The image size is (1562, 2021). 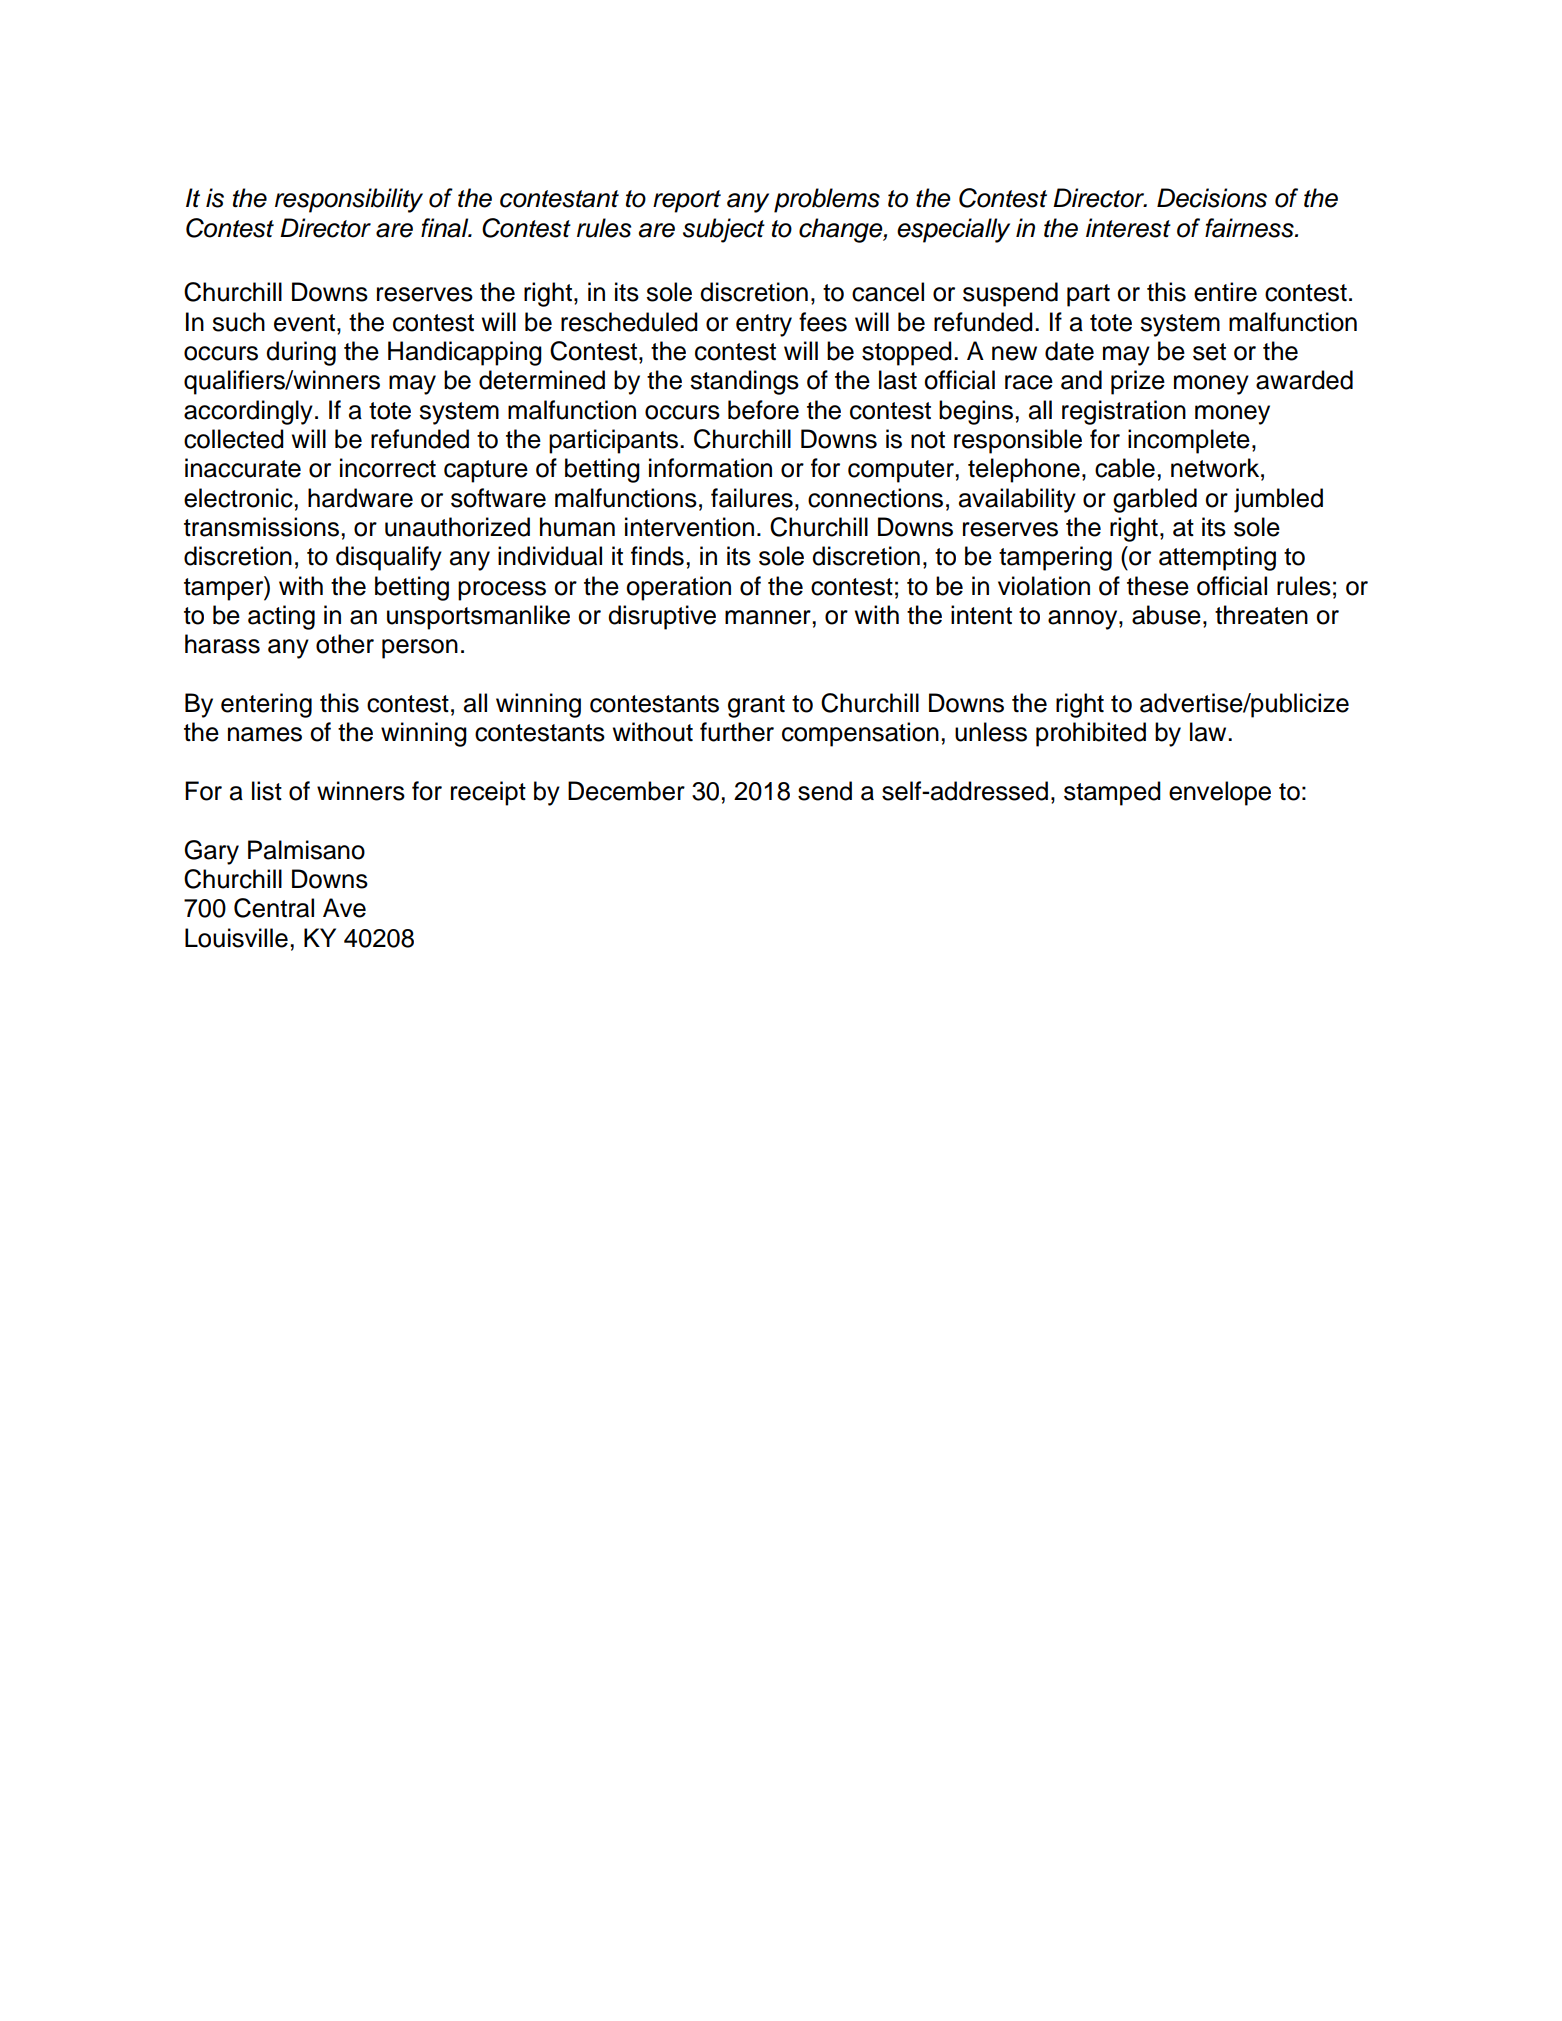 What do you see at coordinates (248, 412) in the screenshot?
I see `accordingly` at bounding box center [248, 412].
